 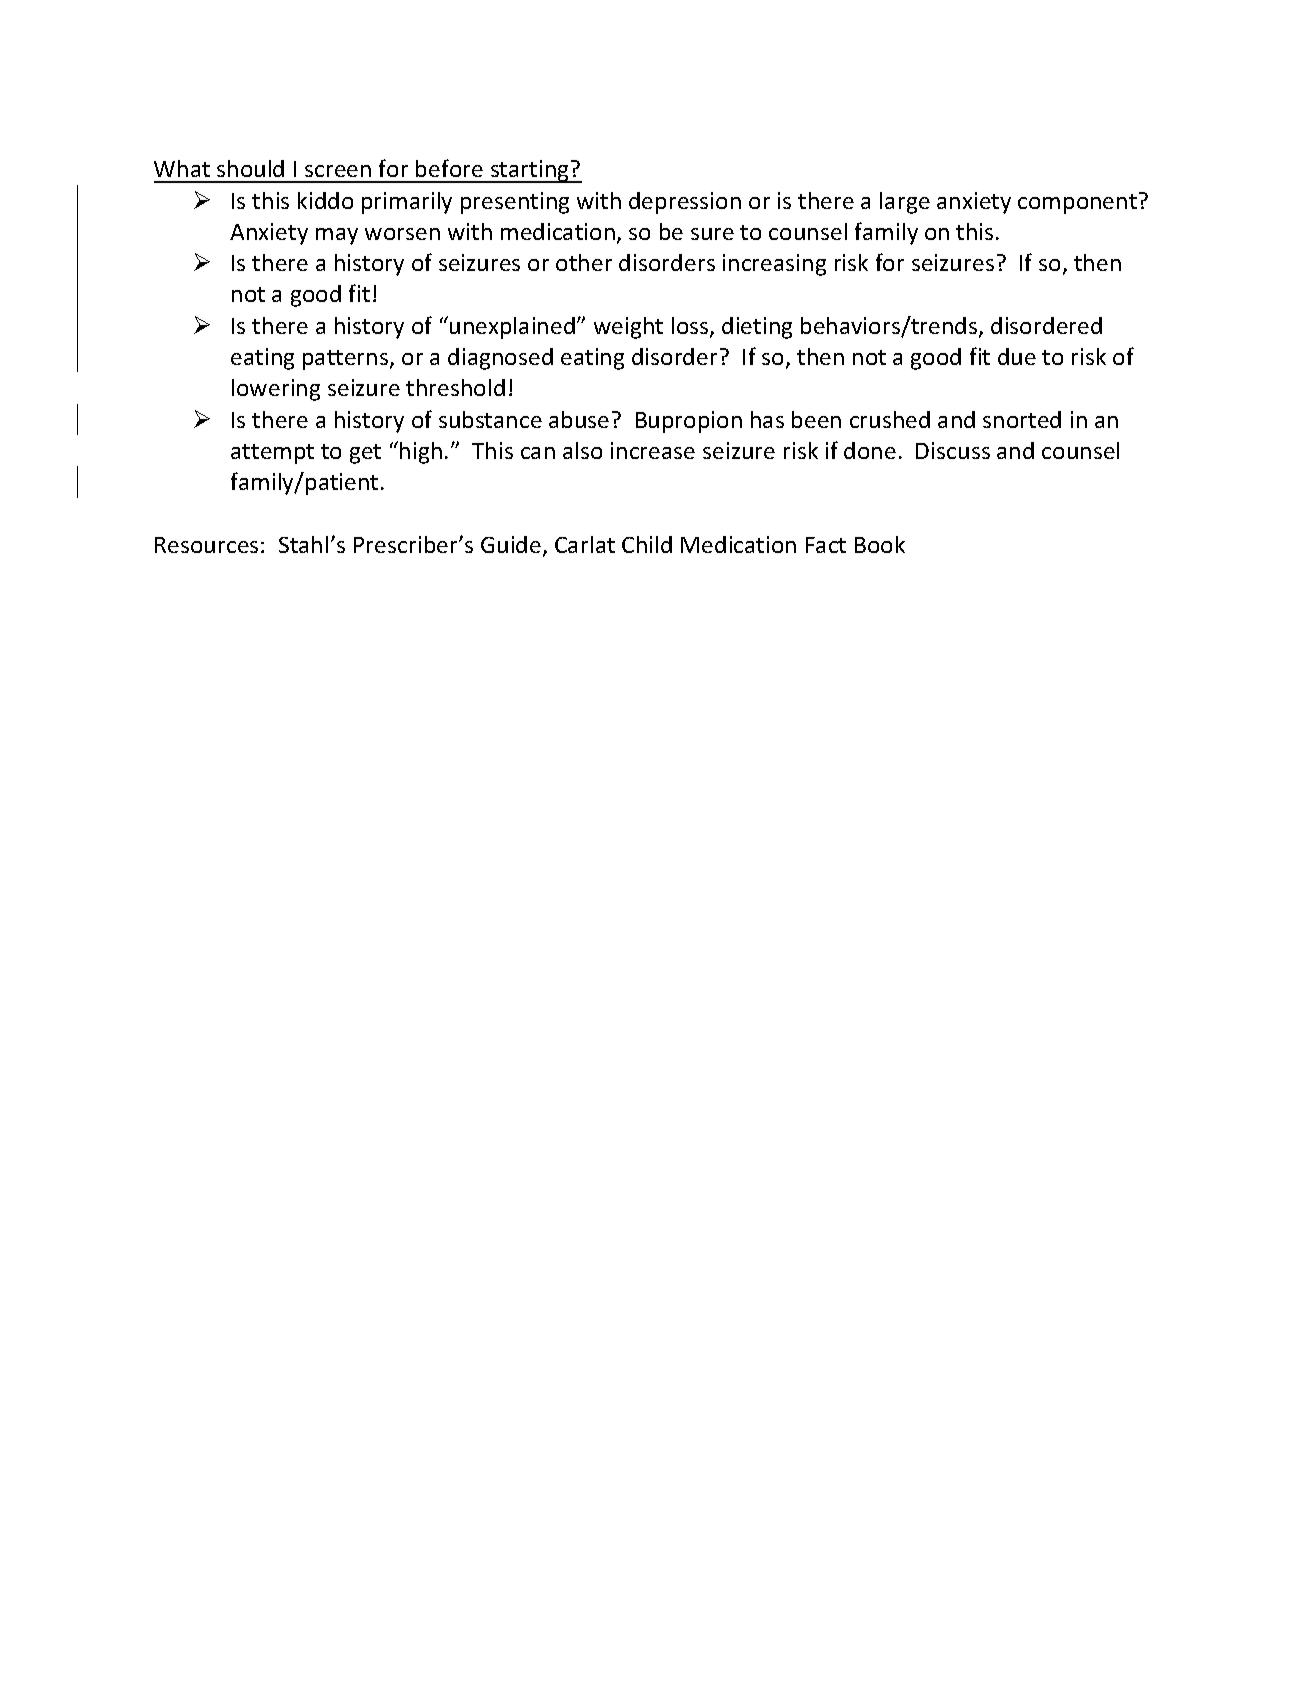 I want to click on due, so click(x=1017, y=356).
